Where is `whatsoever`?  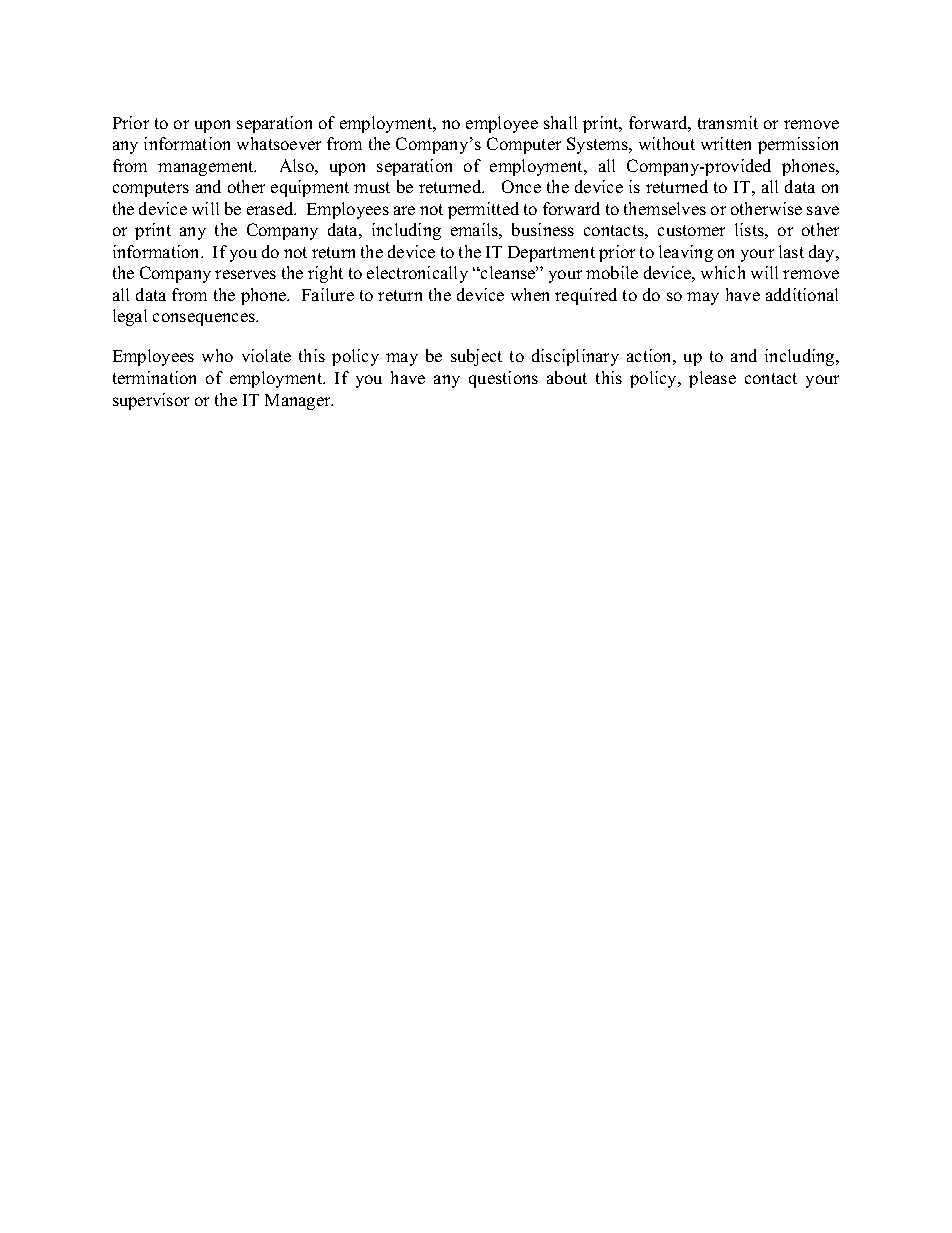 whatsoever is located at coordinates (279, 143).
